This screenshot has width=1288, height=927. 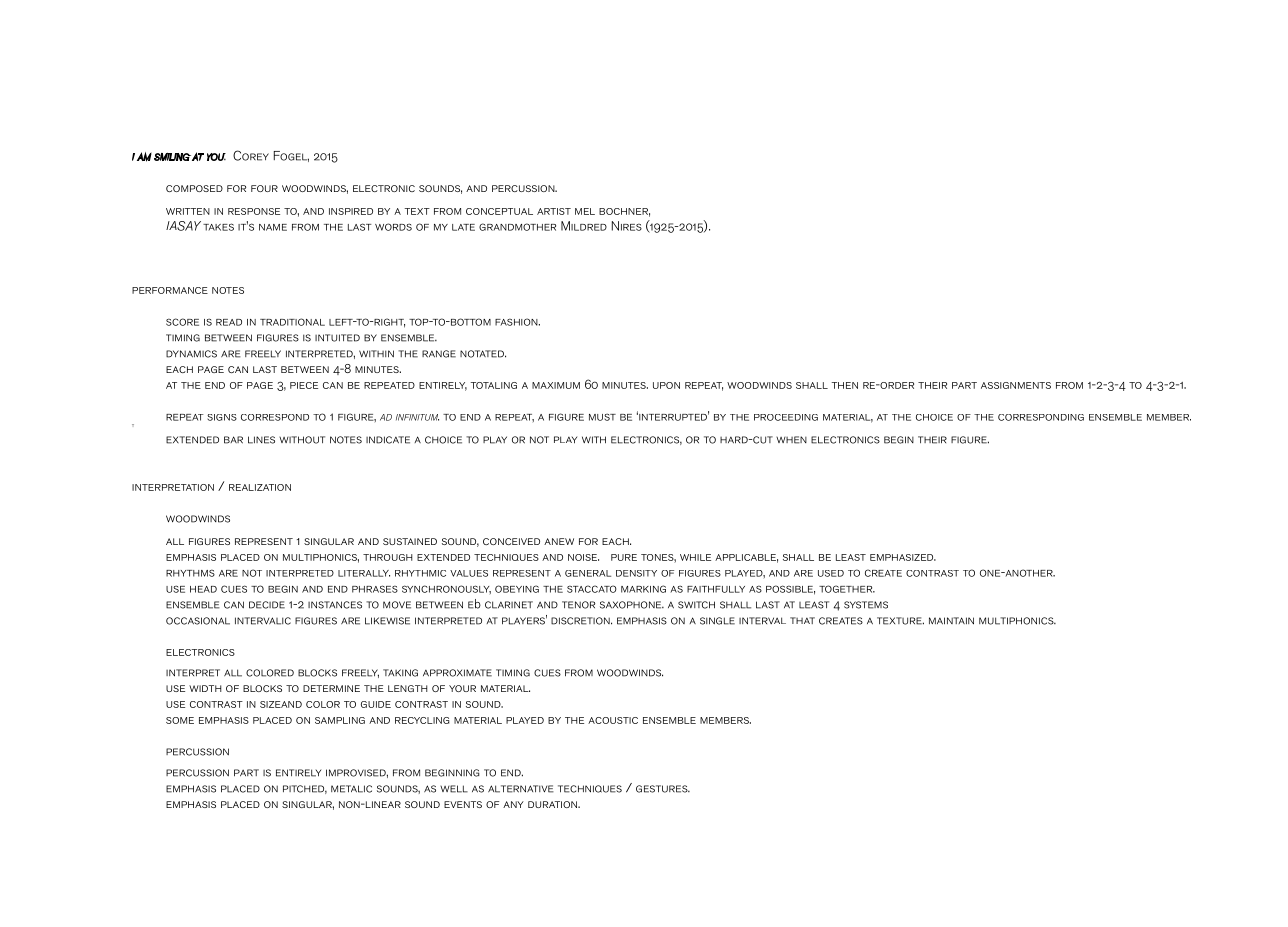 What do you see at coordinates (663, 789) in the screenshot?
I see `gestures` at bounding box center [663, 789].
